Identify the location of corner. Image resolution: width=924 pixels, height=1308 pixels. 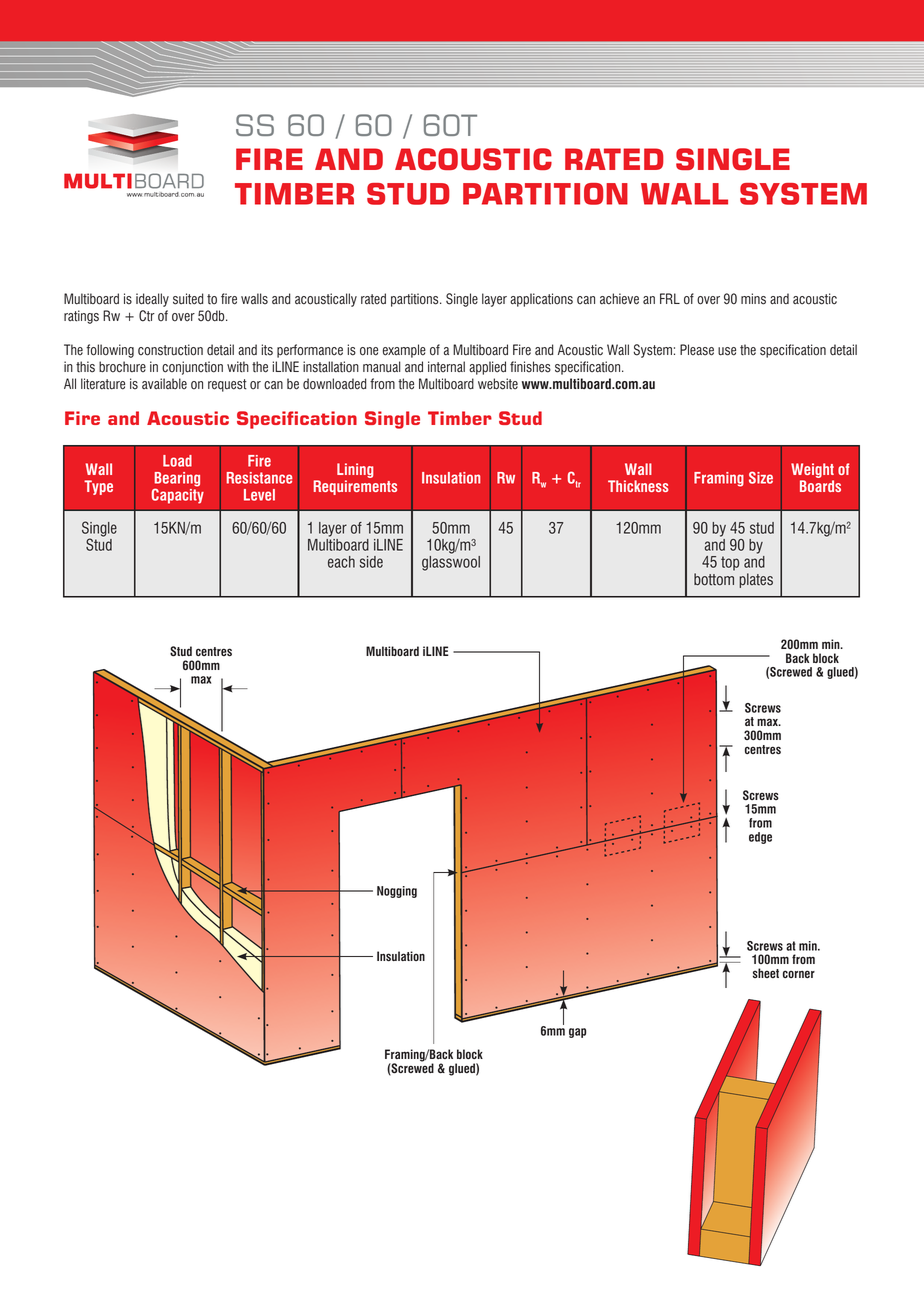
(799, 974).
